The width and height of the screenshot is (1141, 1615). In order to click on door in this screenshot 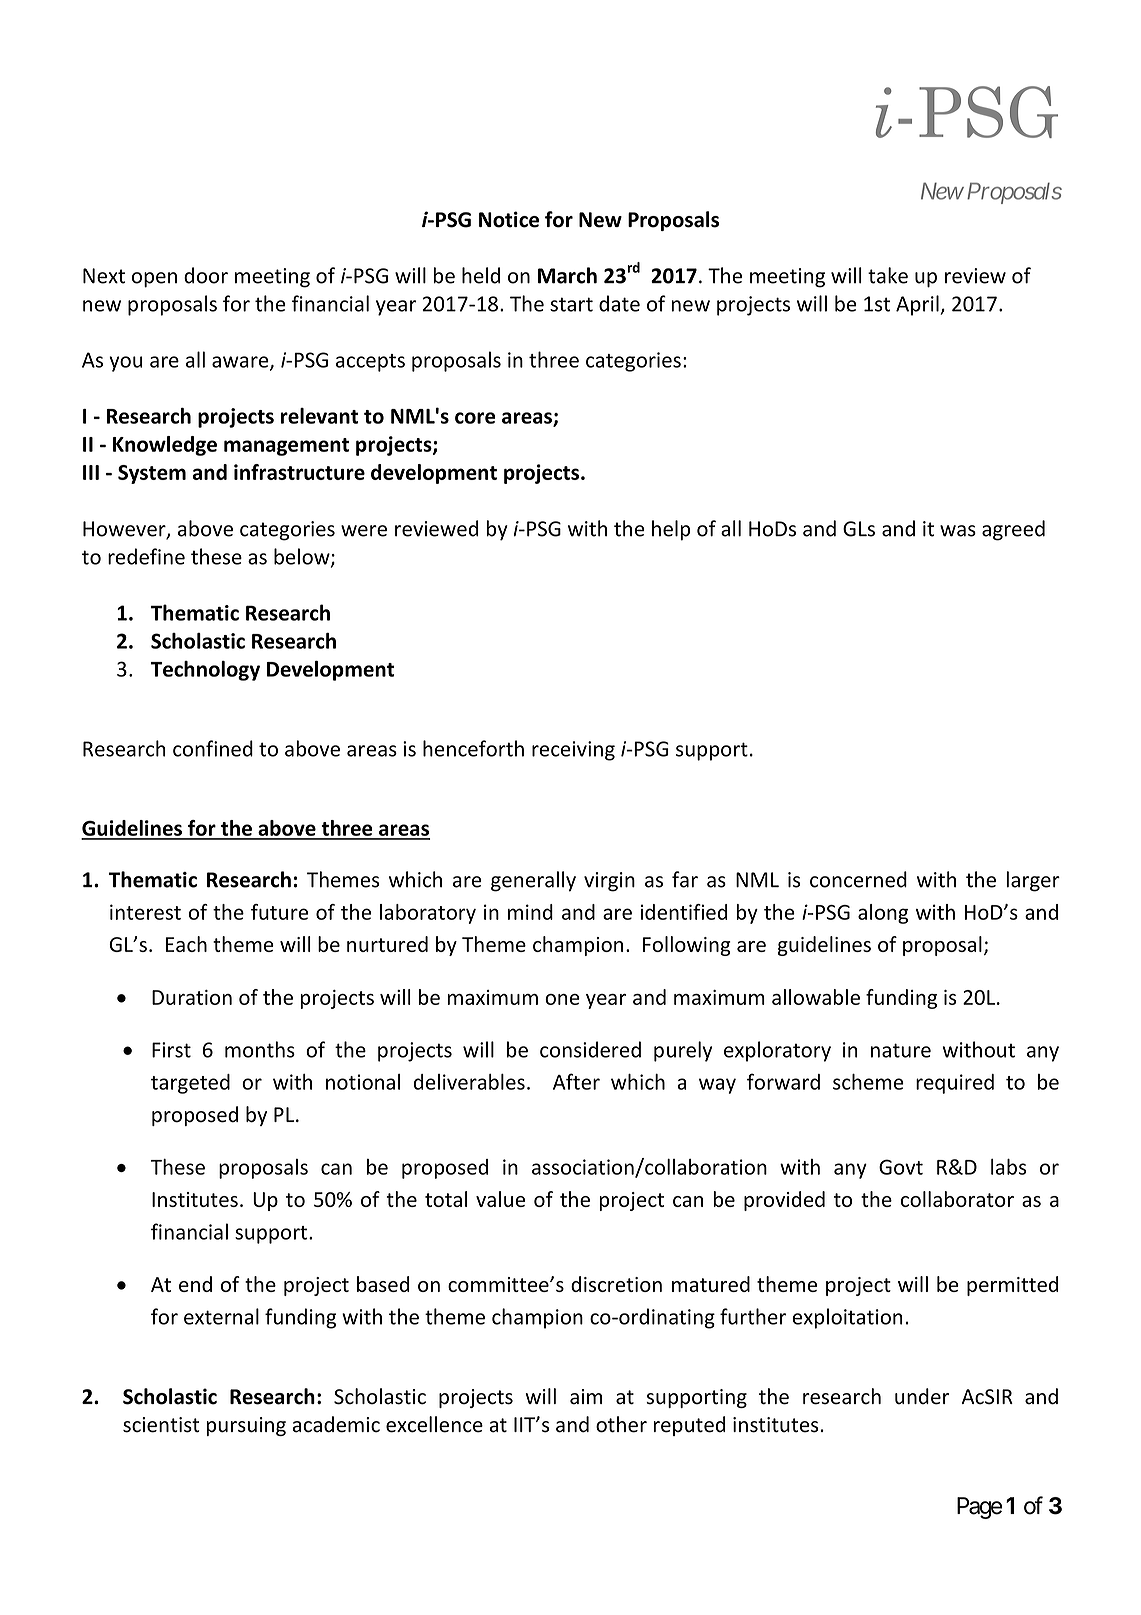, I will do `click(206, 275)`.
